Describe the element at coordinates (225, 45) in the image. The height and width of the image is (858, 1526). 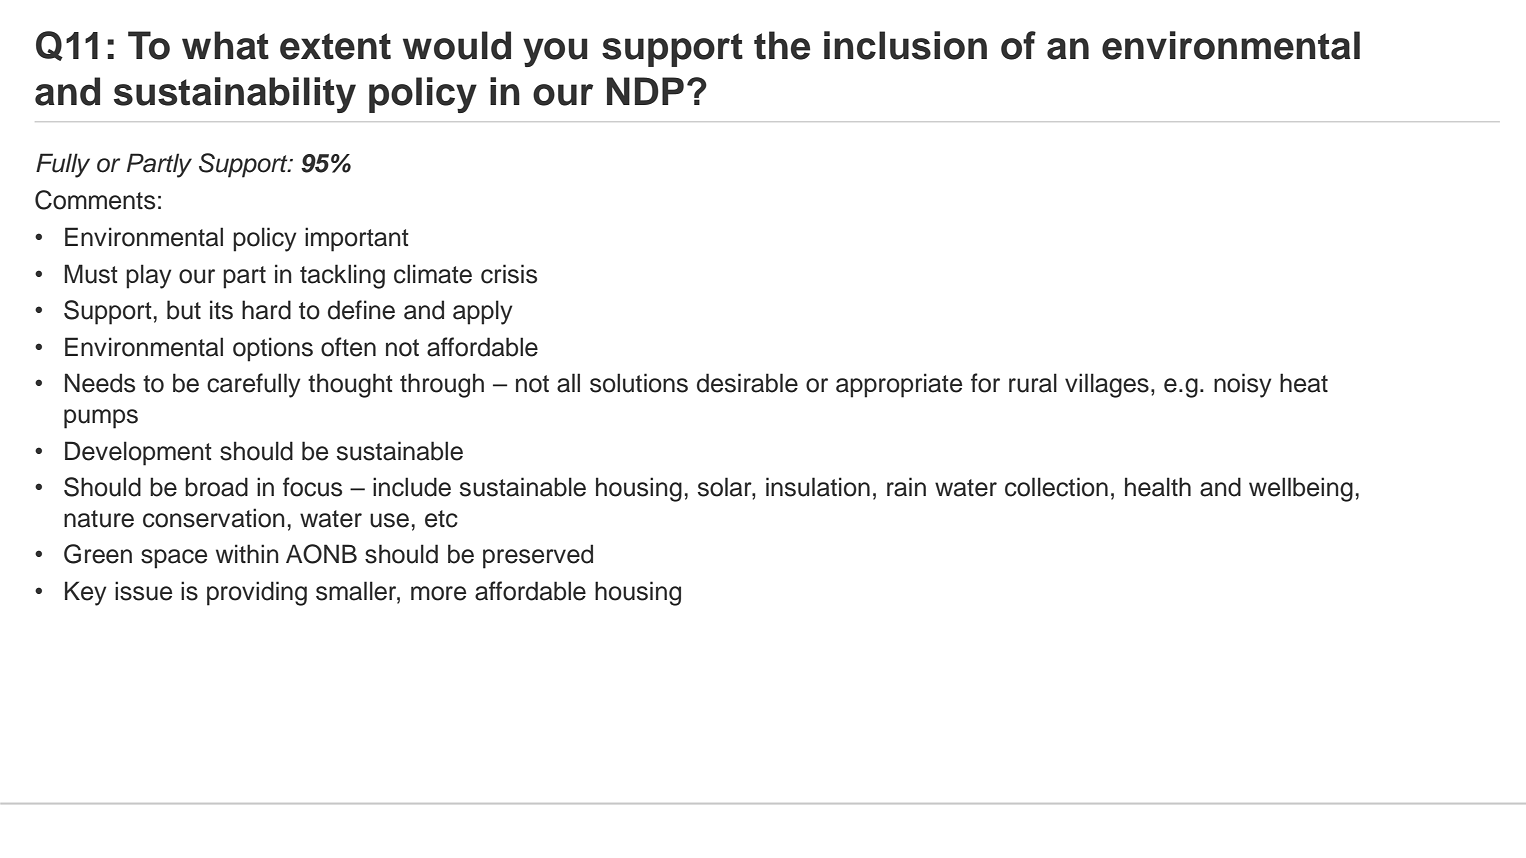
I see `what` at that location.
